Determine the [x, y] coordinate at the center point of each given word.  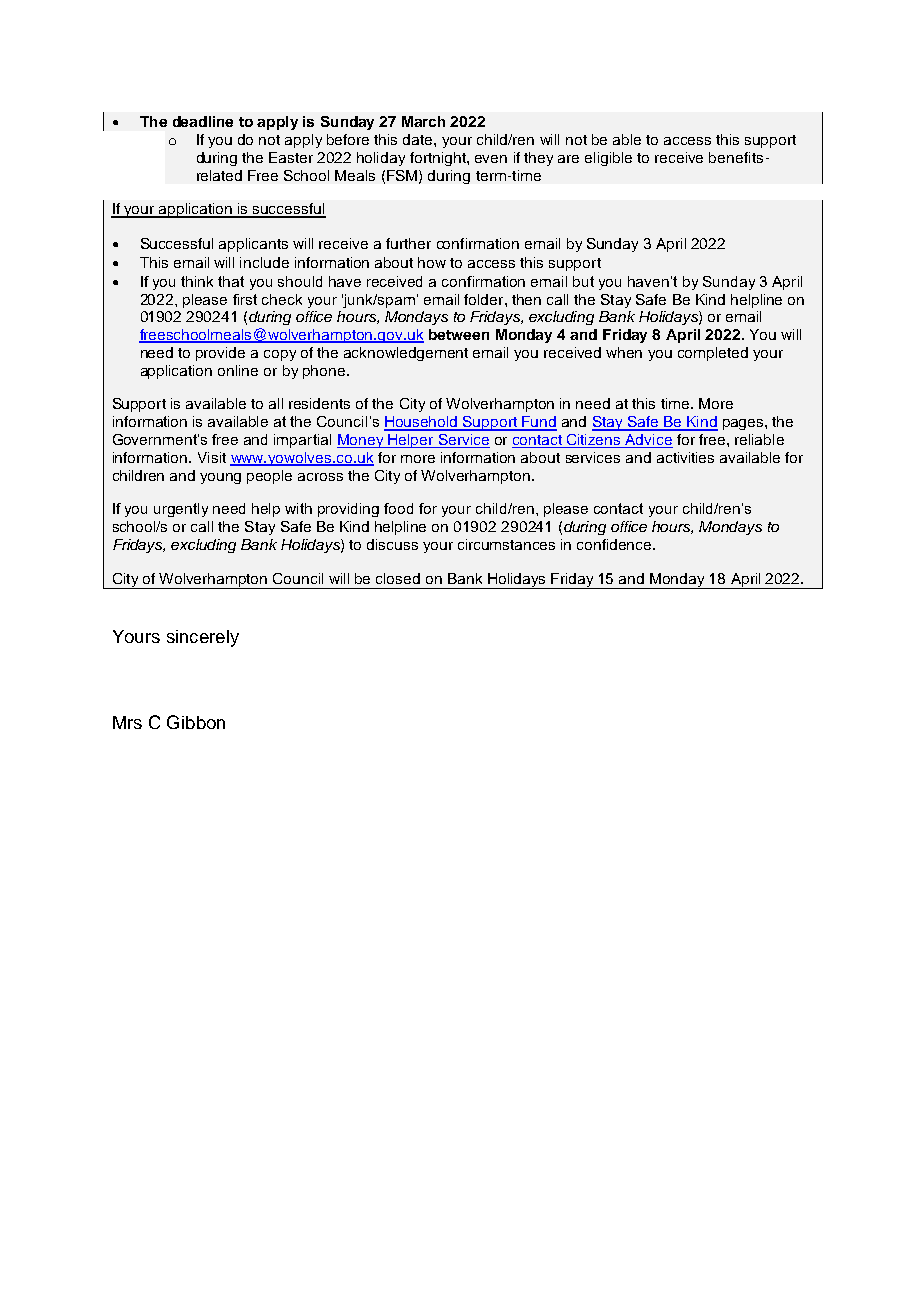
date [419, 139]
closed [398, 578]
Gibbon [196, 722]
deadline [203, 121]
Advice [648, 441]
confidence [615, 544]
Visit [212, 457]
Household [422, 423]
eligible [608, 159]
